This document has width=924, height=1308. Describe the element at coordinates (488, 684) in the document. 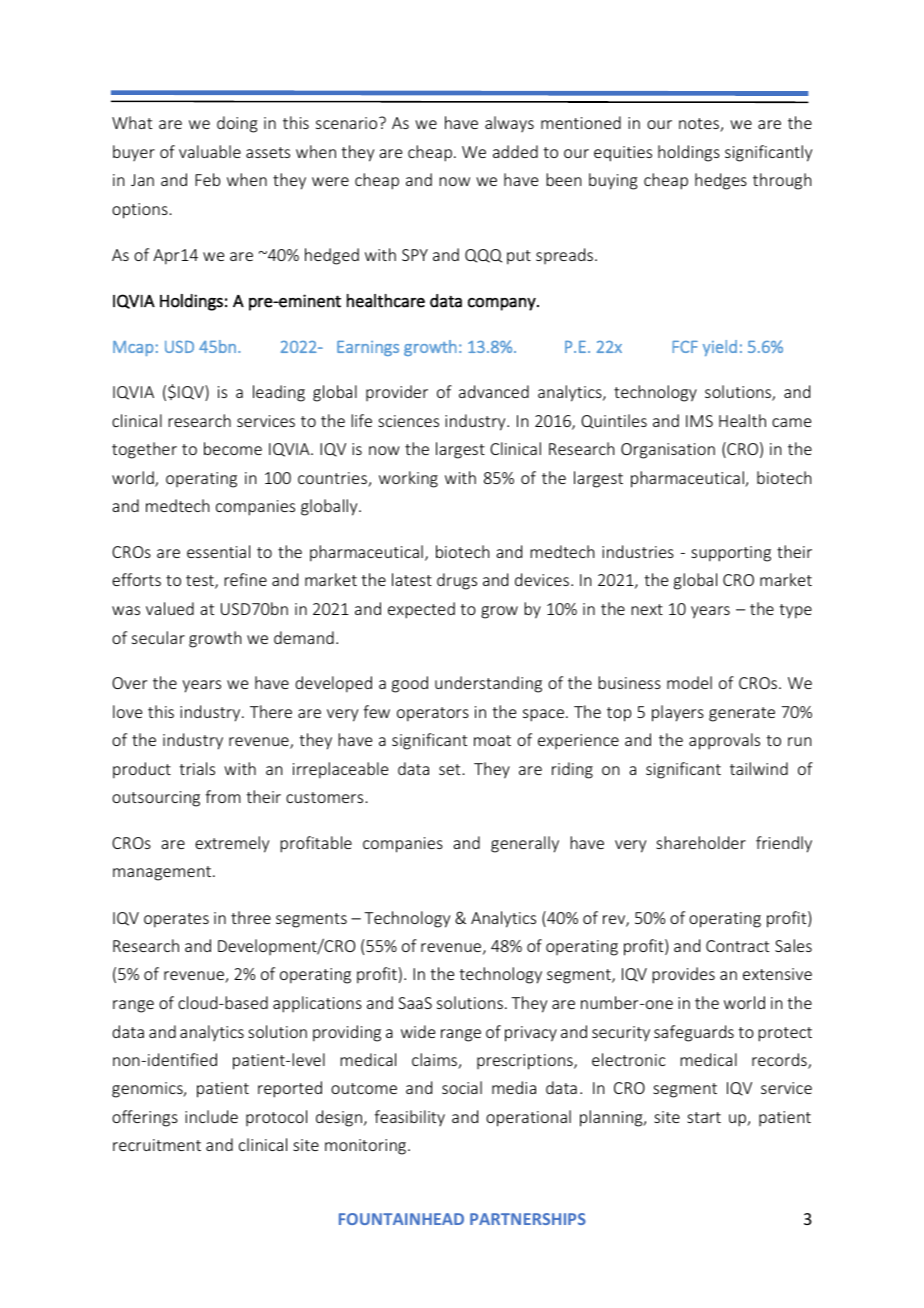

I see `understanding` at that location.
